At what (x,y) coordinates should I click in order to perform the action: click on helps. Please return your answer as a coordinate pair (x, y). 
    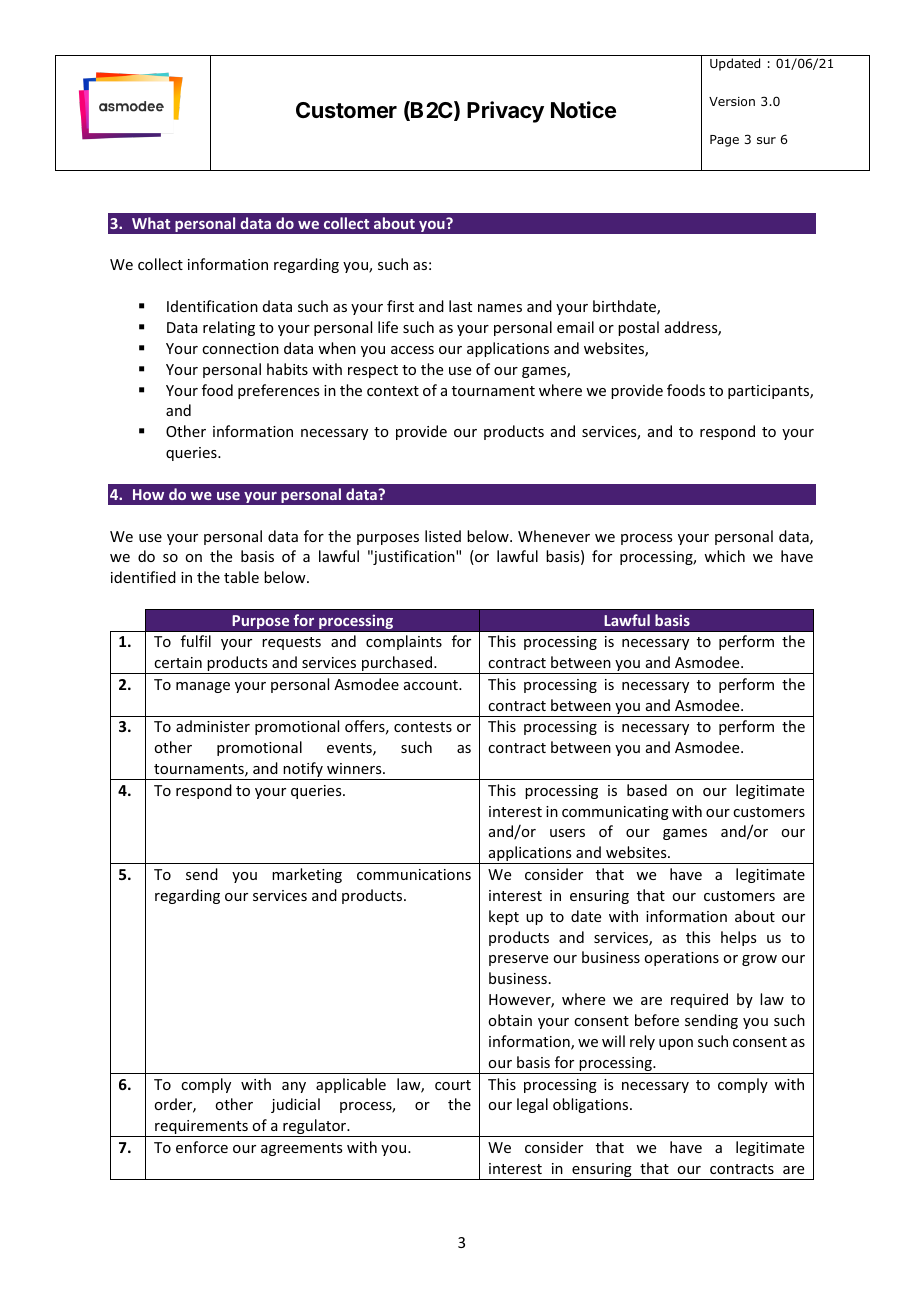
    Looking at the image, I should click on (738, 938).
